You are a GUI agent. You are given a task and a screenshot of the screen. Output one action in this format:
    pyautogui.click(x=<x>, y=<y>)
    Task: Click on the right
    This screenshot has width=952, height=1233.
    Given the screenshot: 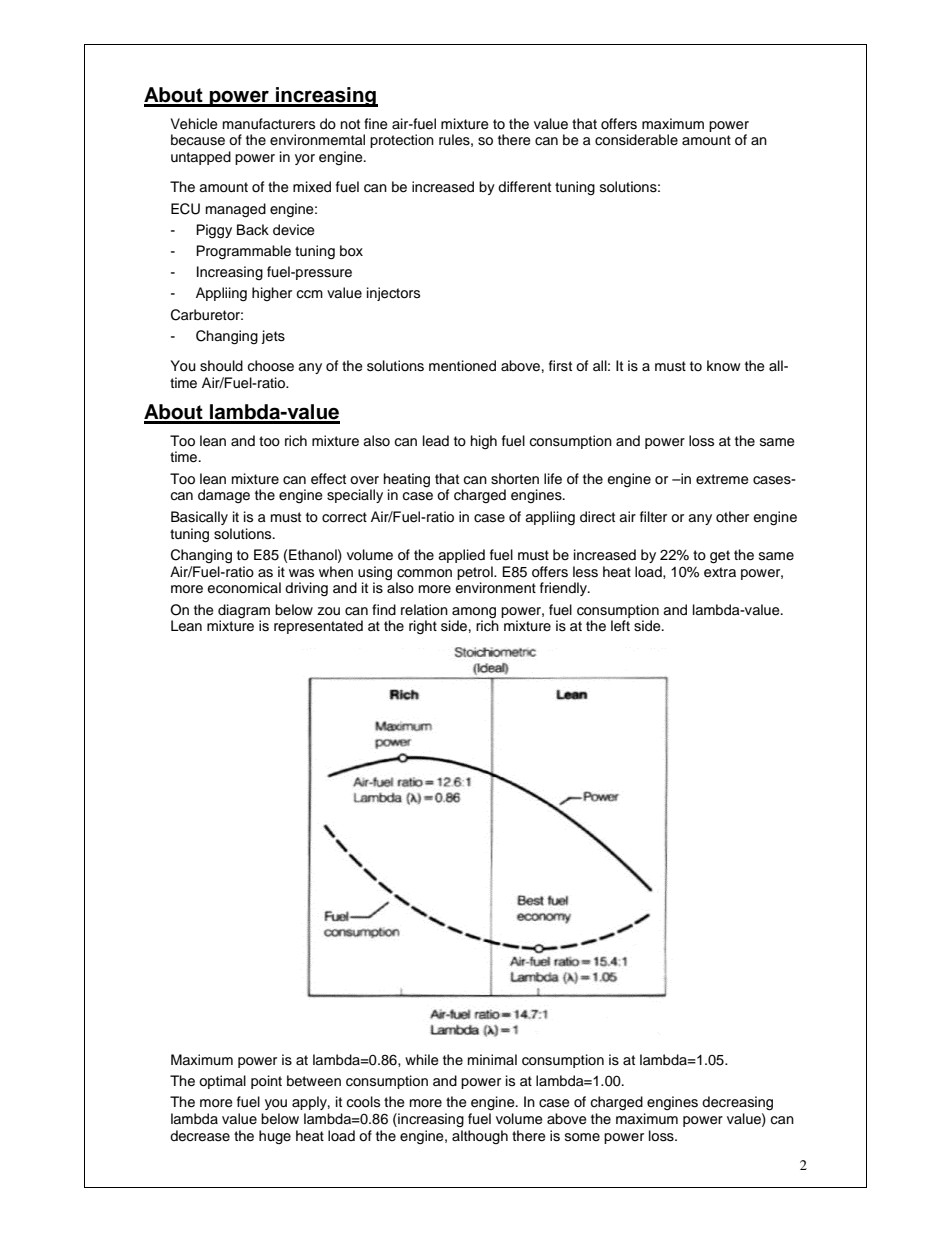 What is the action you would take?
    pyautogui.click(x=423, y=627)
